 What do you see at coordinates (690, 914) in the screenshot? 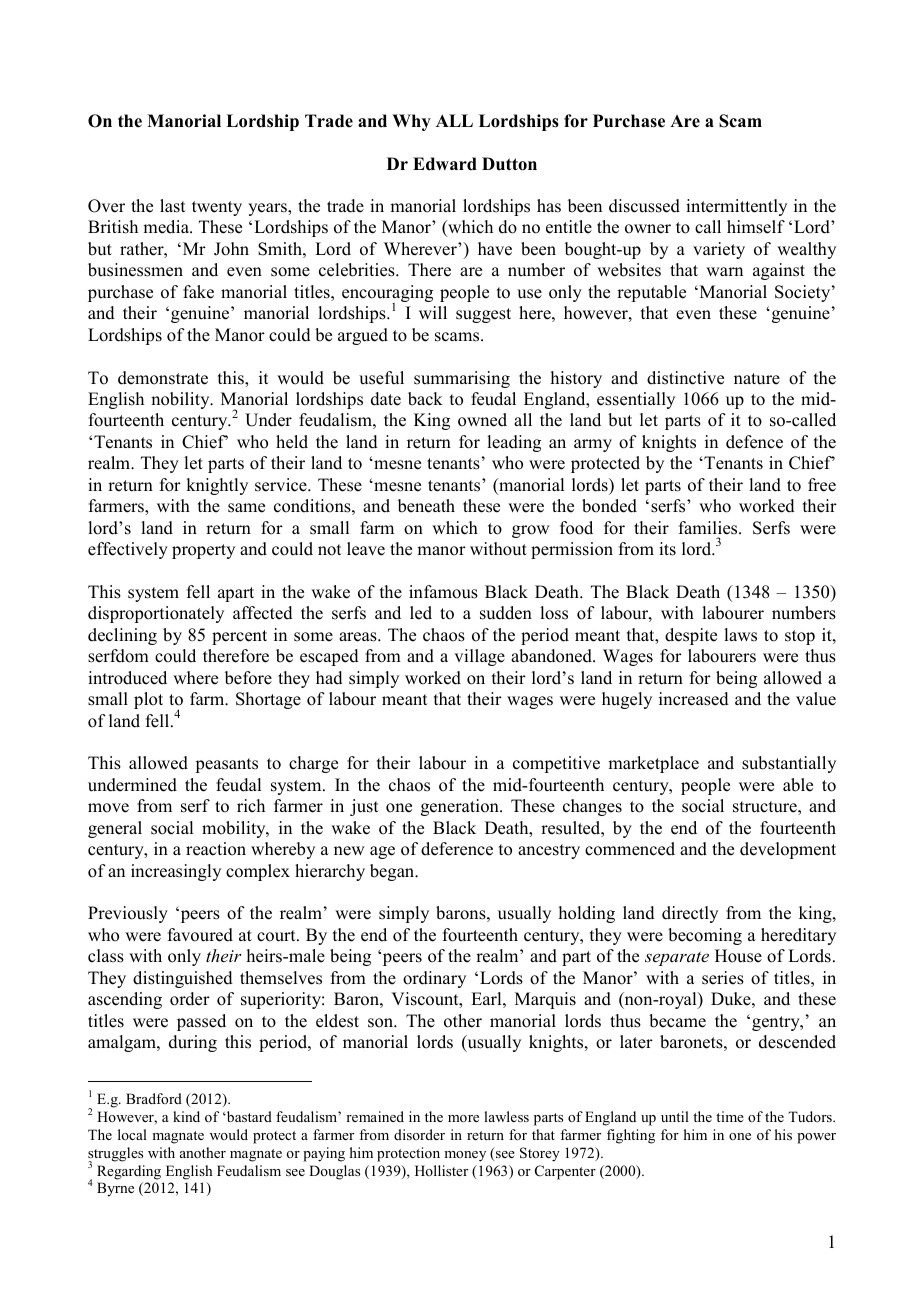
I see `directly` at bounding box center [690, 914].
